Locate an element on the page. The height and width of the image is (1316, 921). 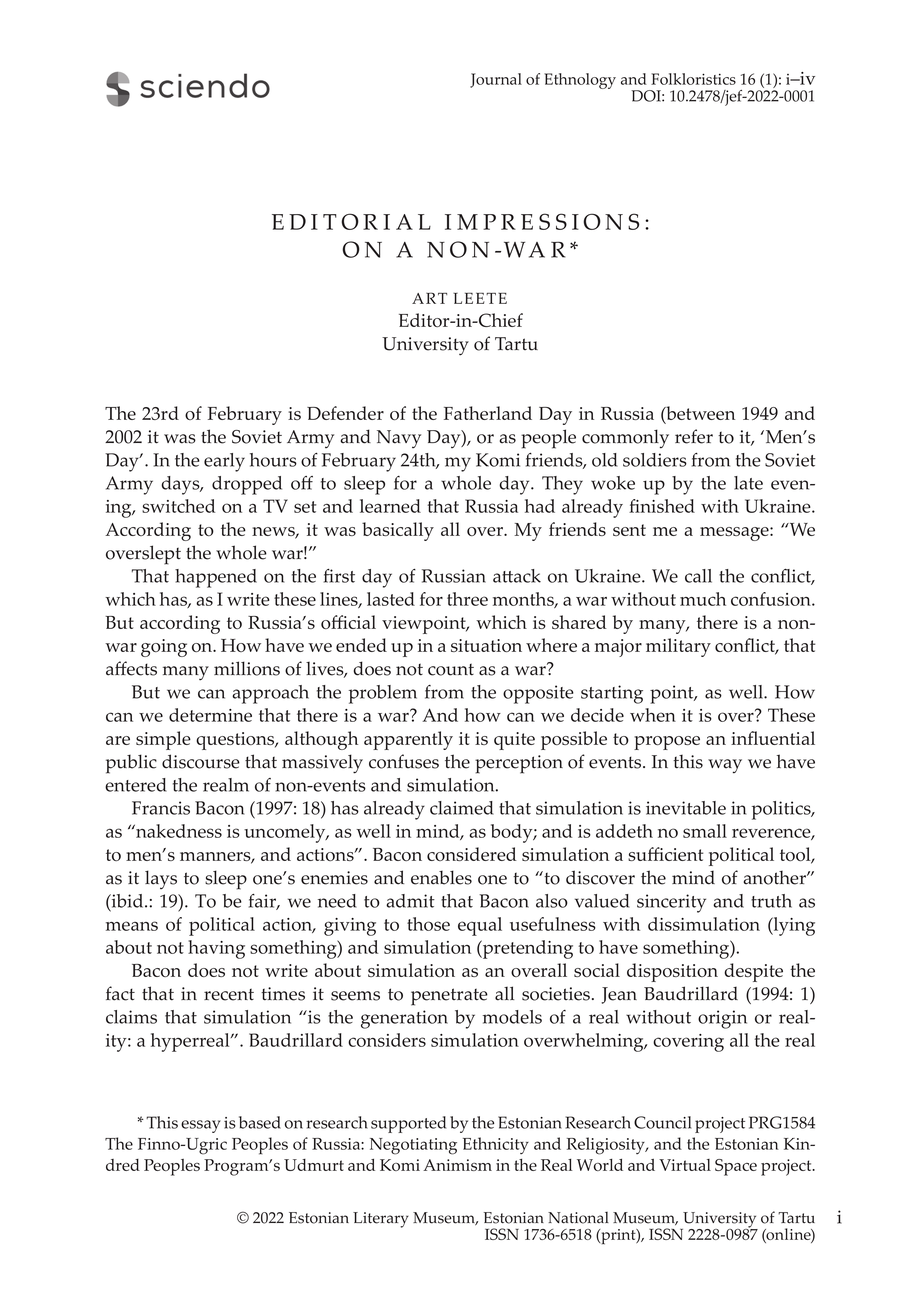
Journal is located at coordinates (496, 80).
